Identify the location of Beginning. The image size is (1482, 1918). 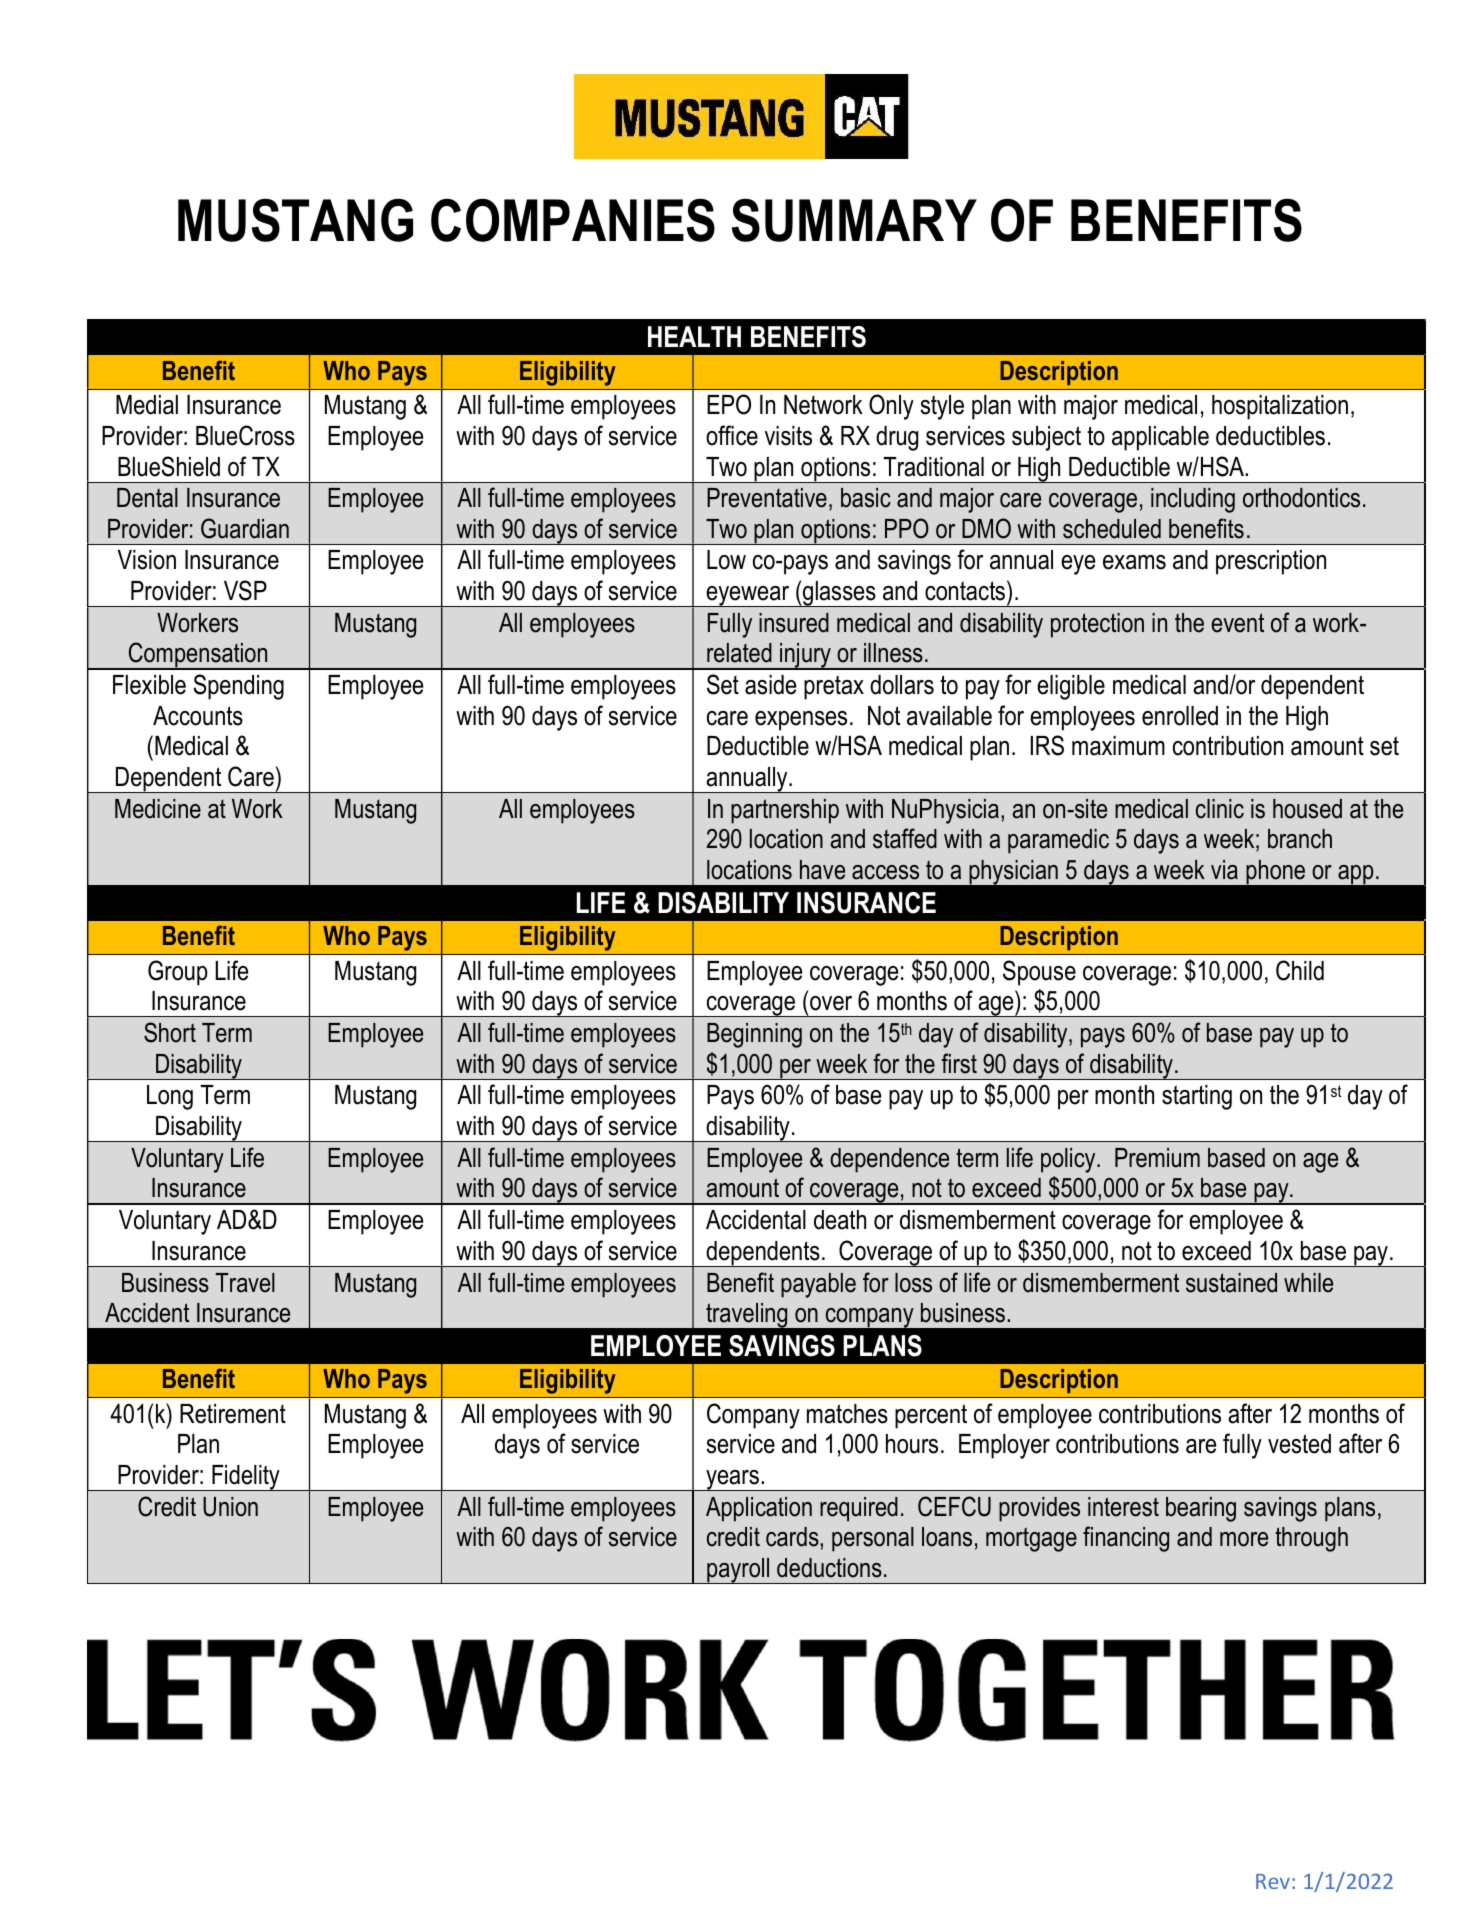
(754, 1035).
